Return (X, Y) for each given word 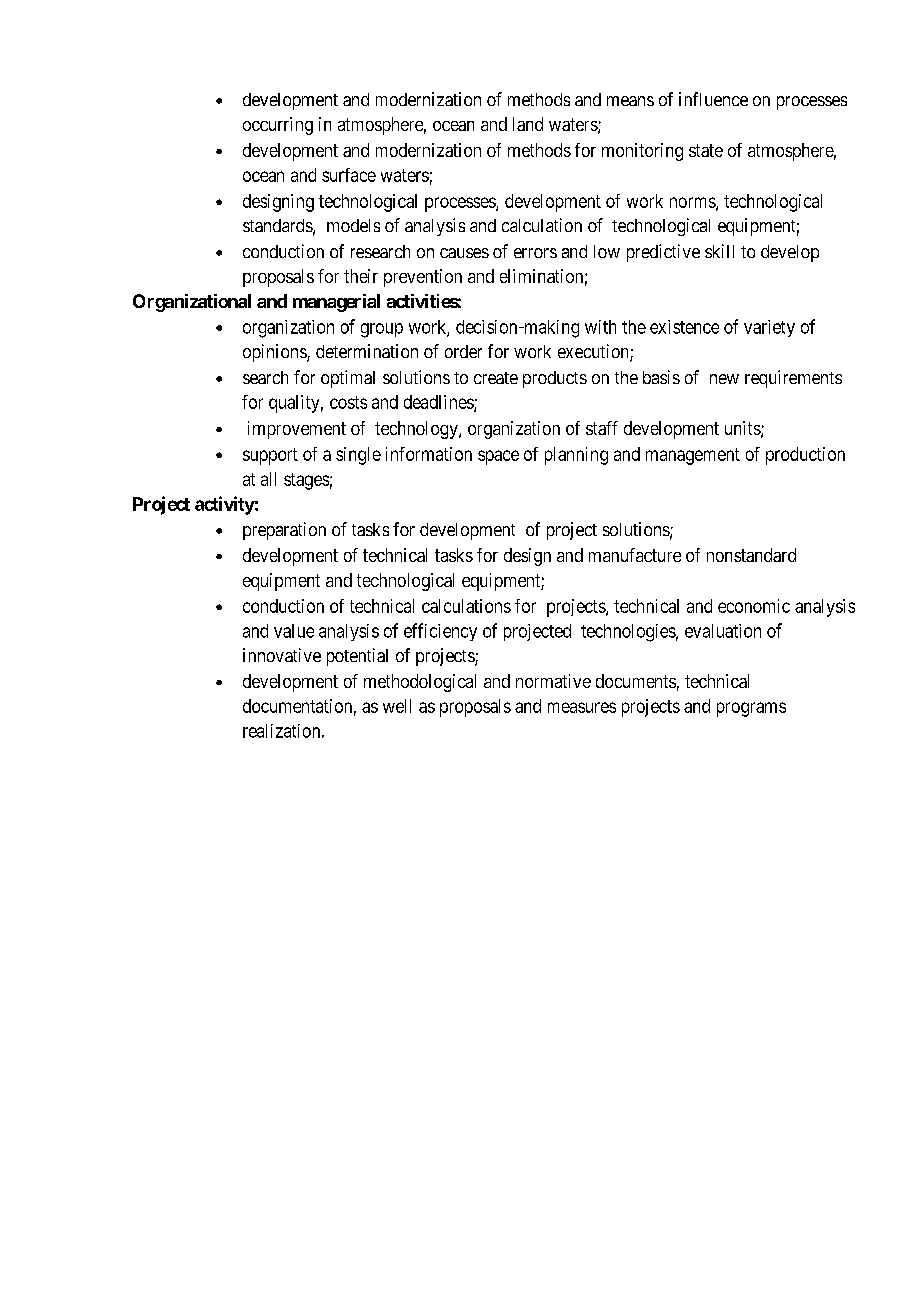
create (496, 378)
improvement (297, 430)
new (724, 379)
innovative (282, 655)
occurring (278, 126)
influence (713, 99)
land (528, 124)
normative (553, 681)
